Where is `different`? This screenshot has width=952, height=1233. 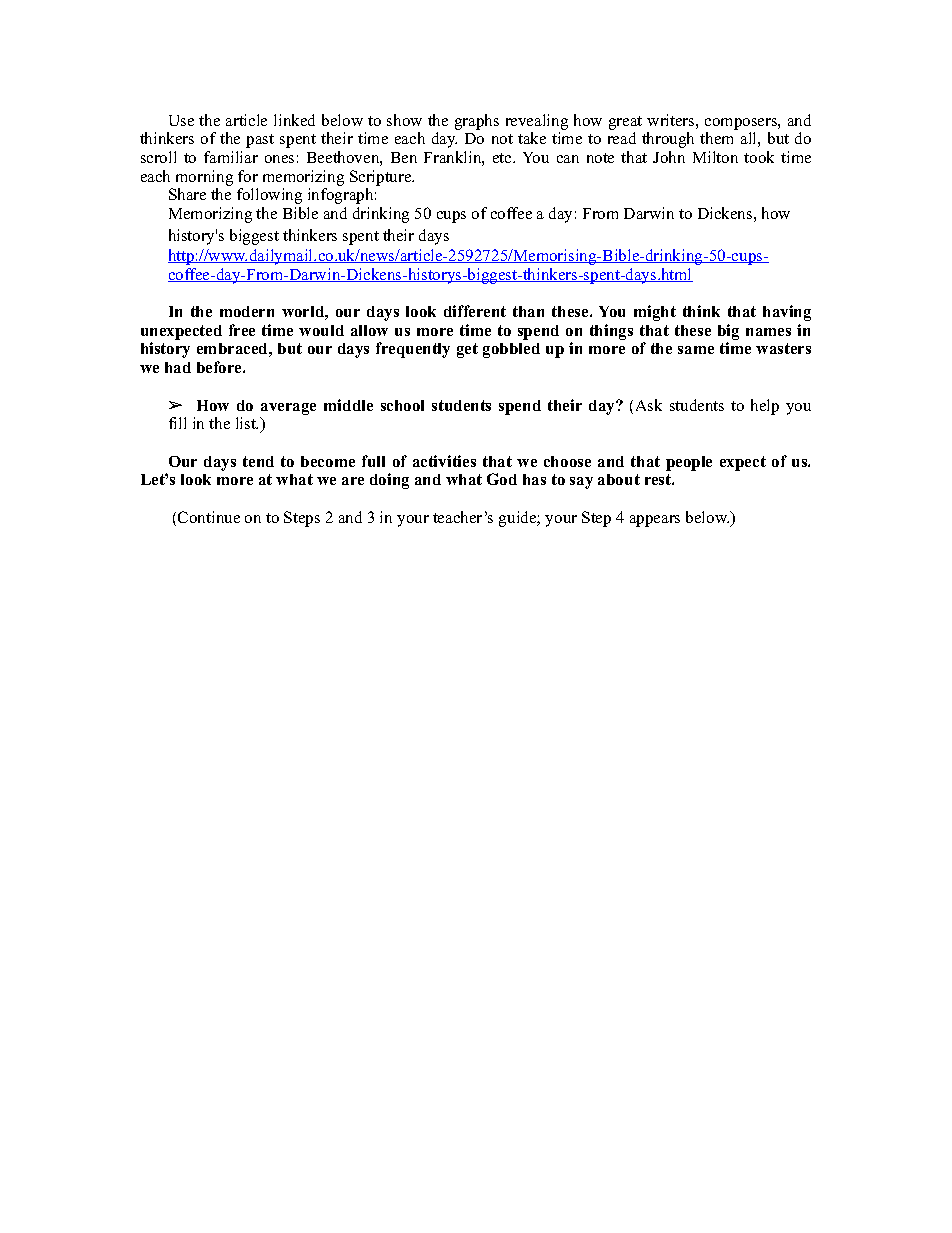 different is located at coordinates (475, 311).
